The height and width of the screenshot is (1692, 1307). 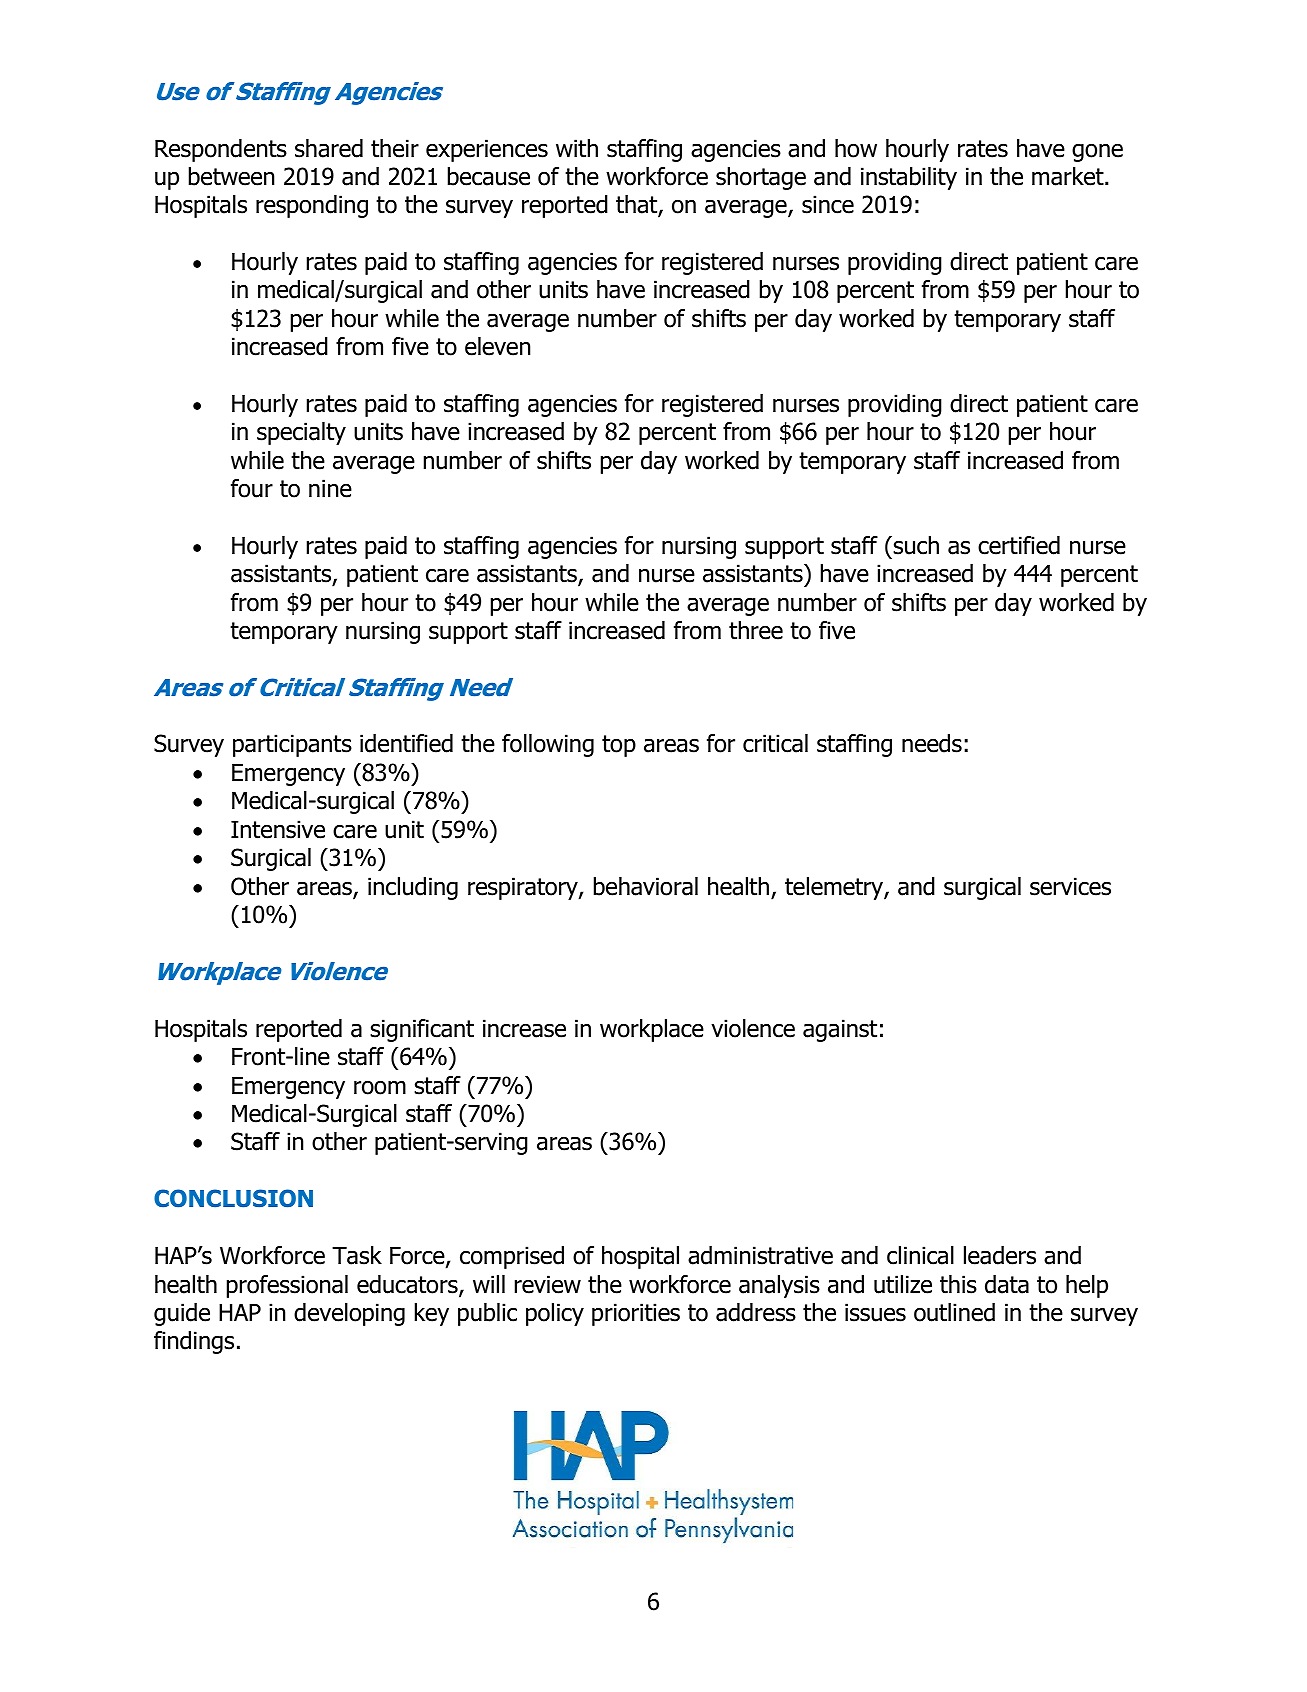 What do you see at coordinates (646, 886) in the screenshot?
I see `behavioral` at bounding box center [646, 886].
